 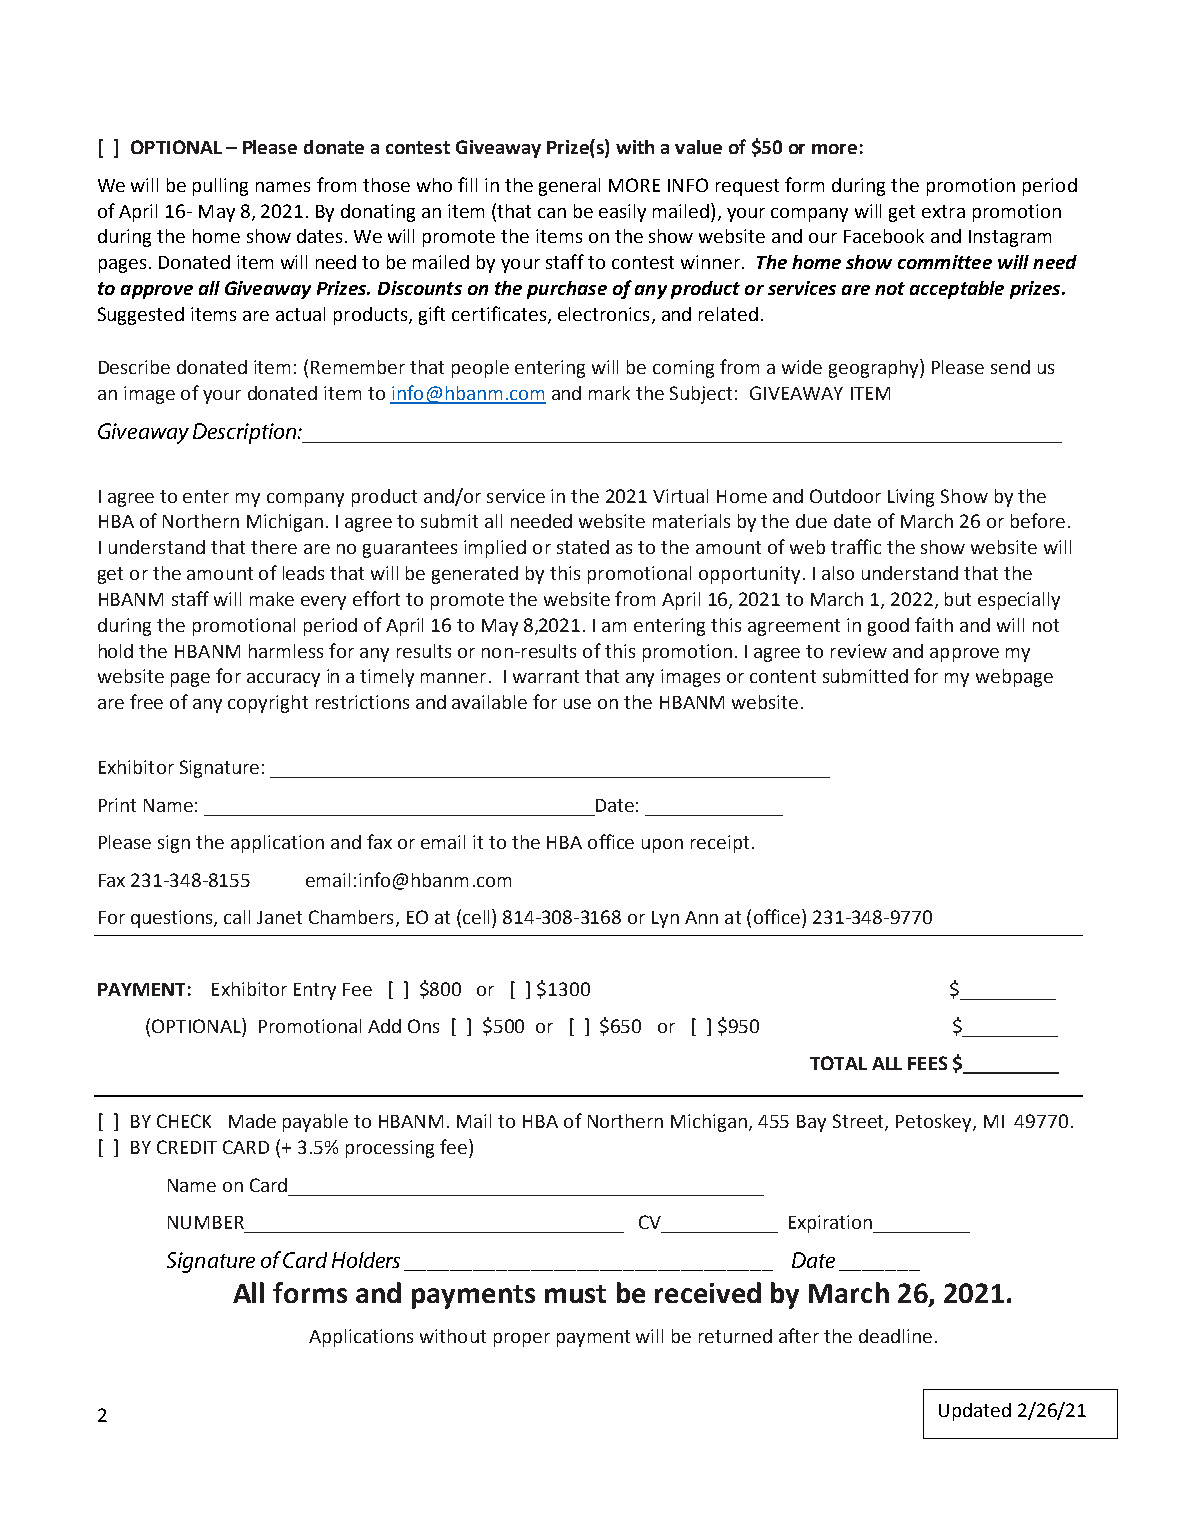 What do you see at coordinates (859, 651) in the document?
I see `review` at bounding box center [859, 651].
